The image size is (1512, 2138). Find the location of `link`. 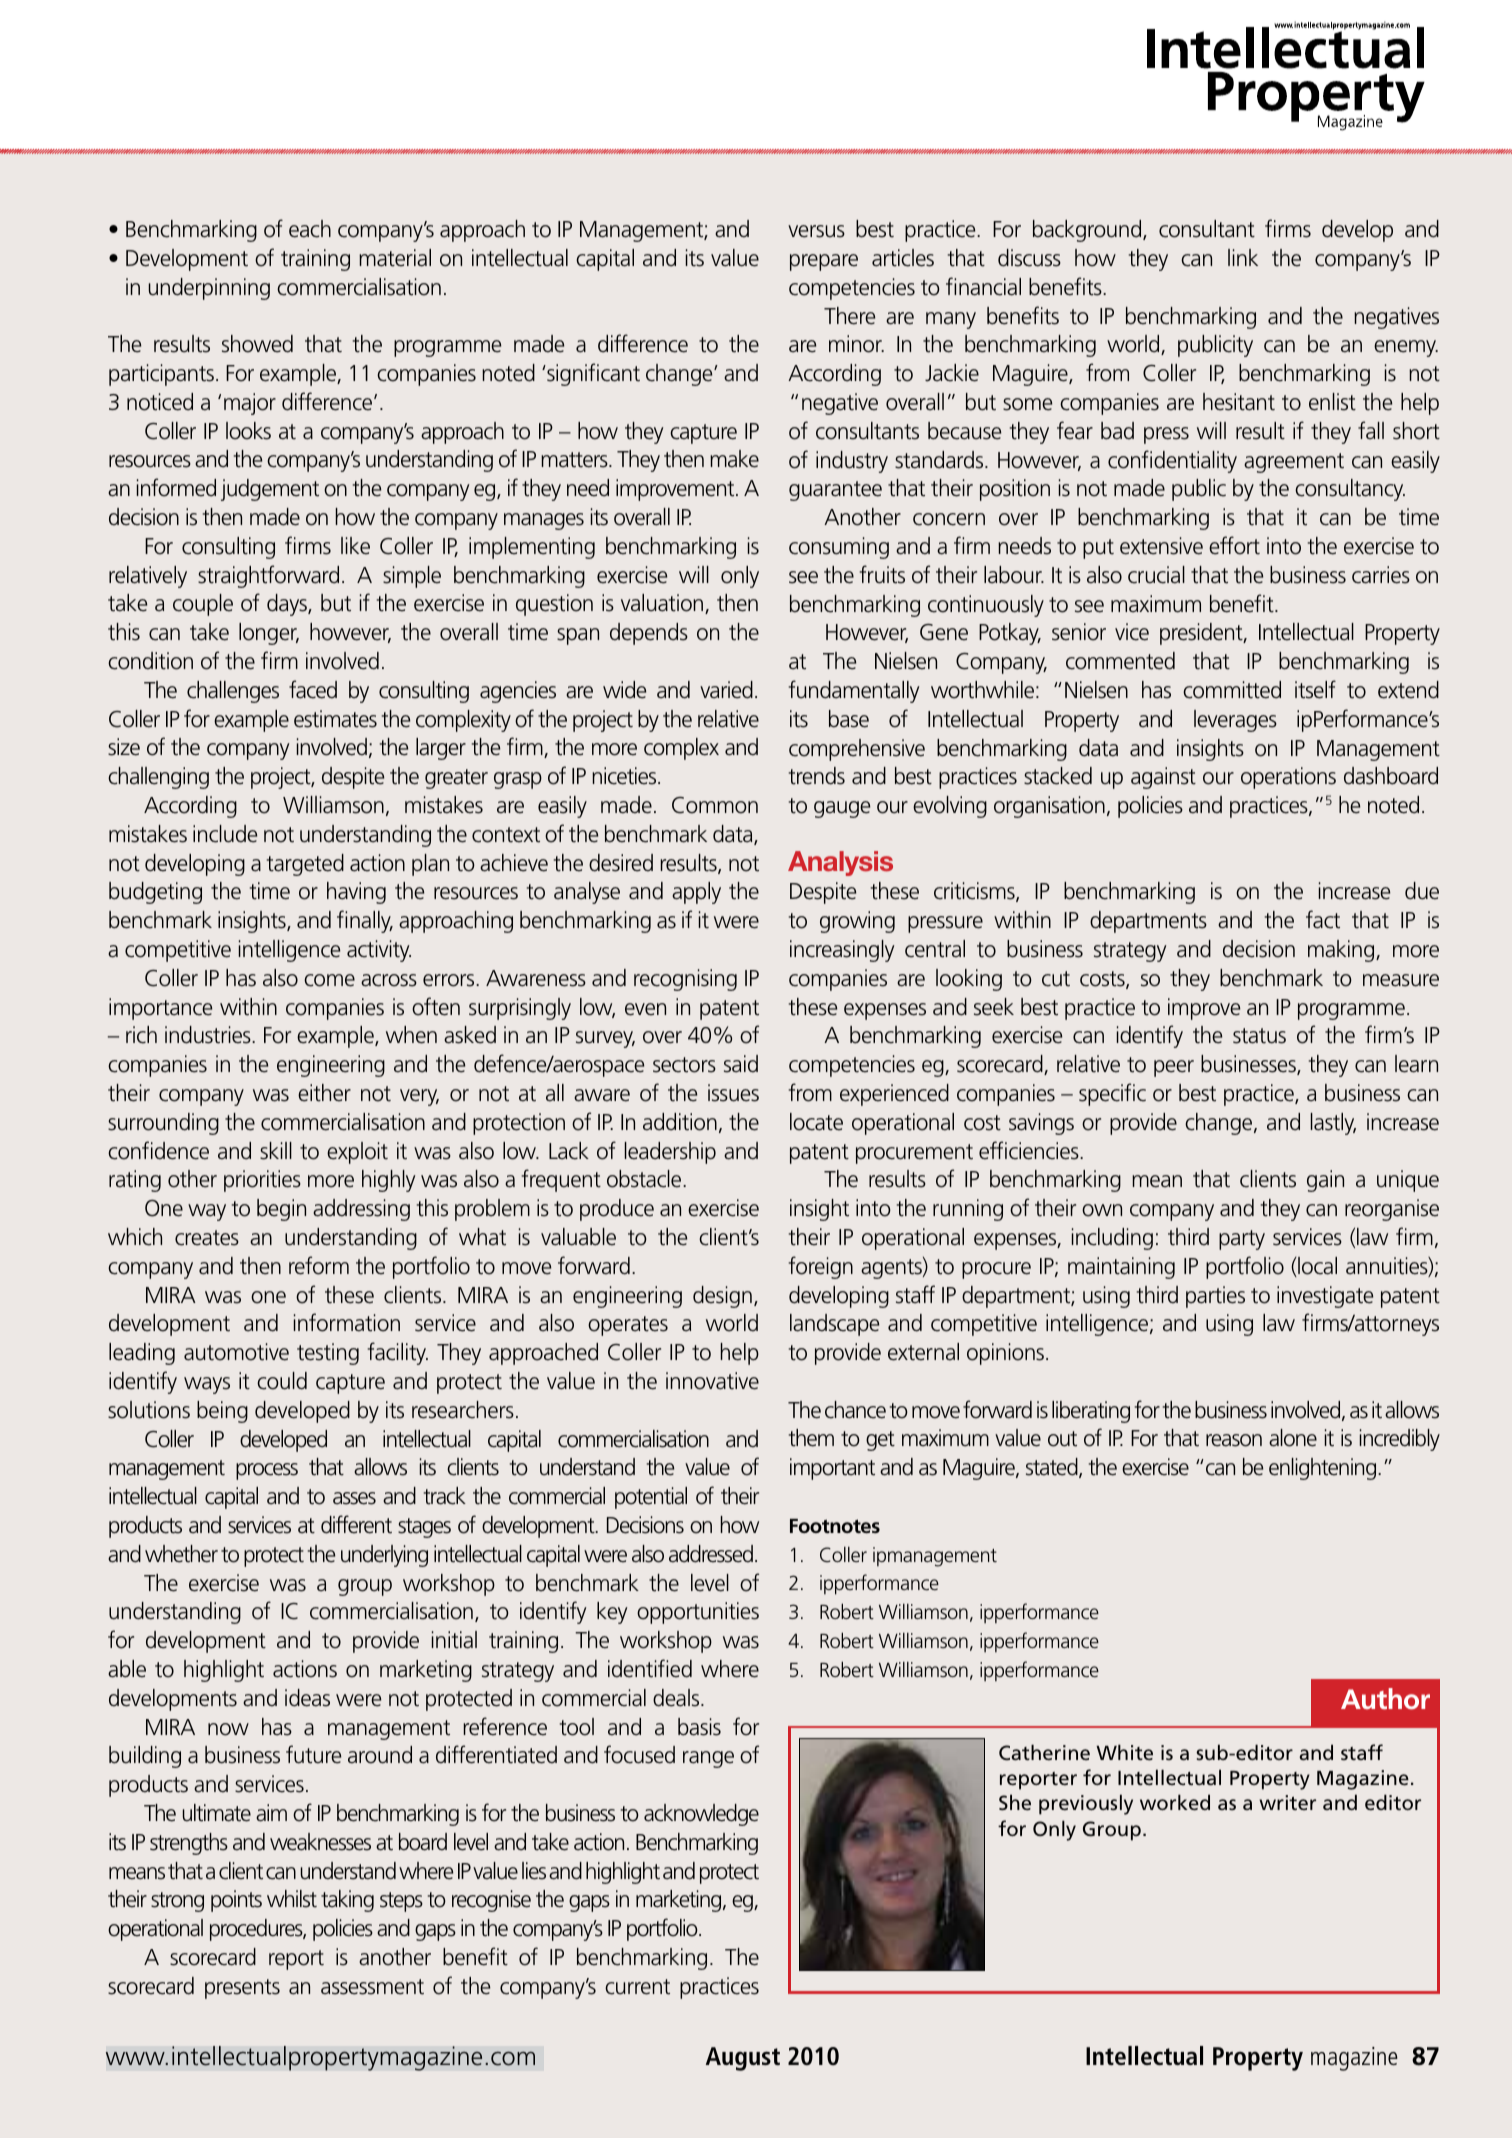

link is located at coordinates (1243, 257).
